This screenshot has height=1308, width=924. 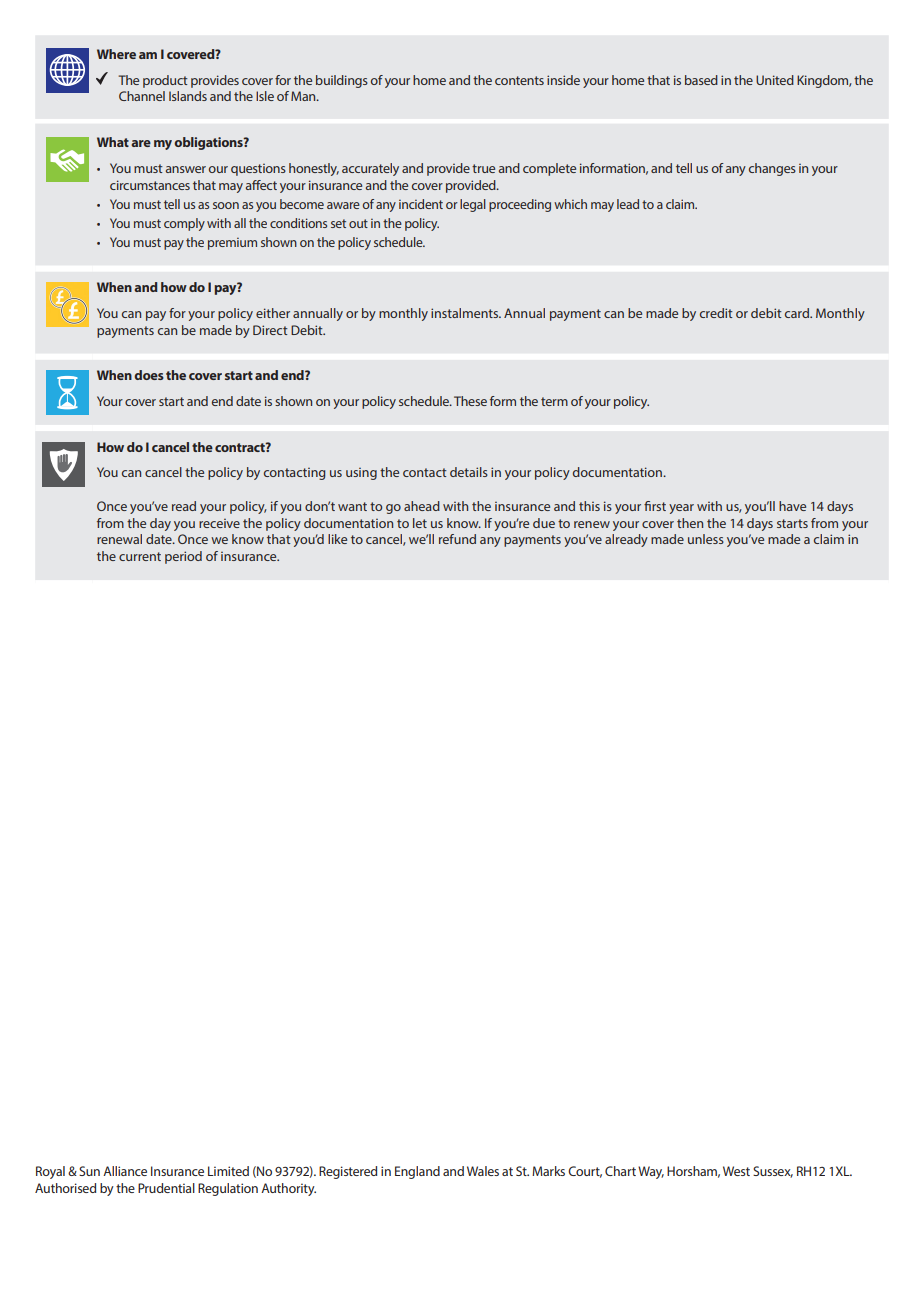 What do you see at coordinates (701, 80) in the screenshot?
I see `based` at bounding box center [701, 80].
